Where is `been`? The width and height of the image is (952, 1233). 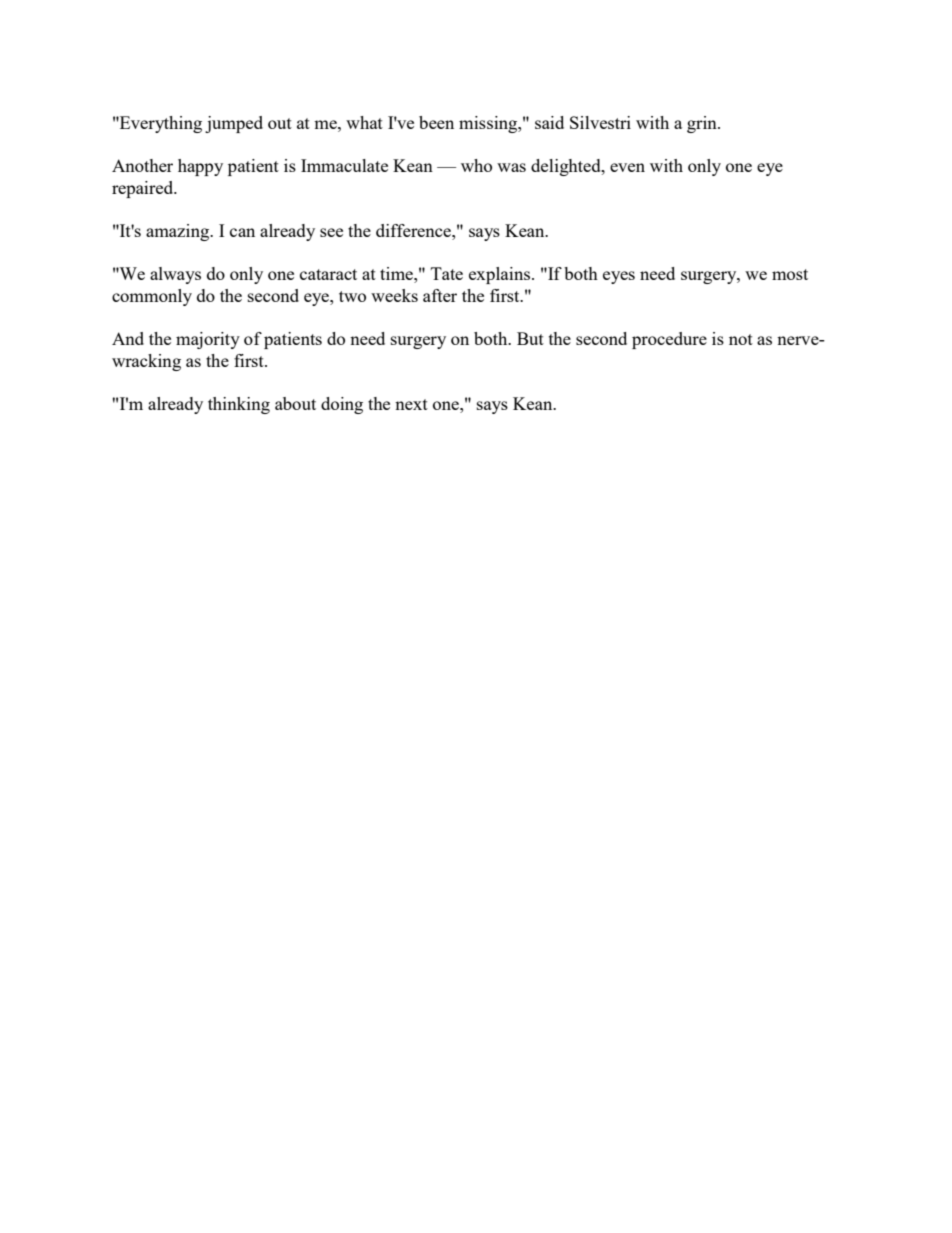 been is located at coordinates (436, 122).
